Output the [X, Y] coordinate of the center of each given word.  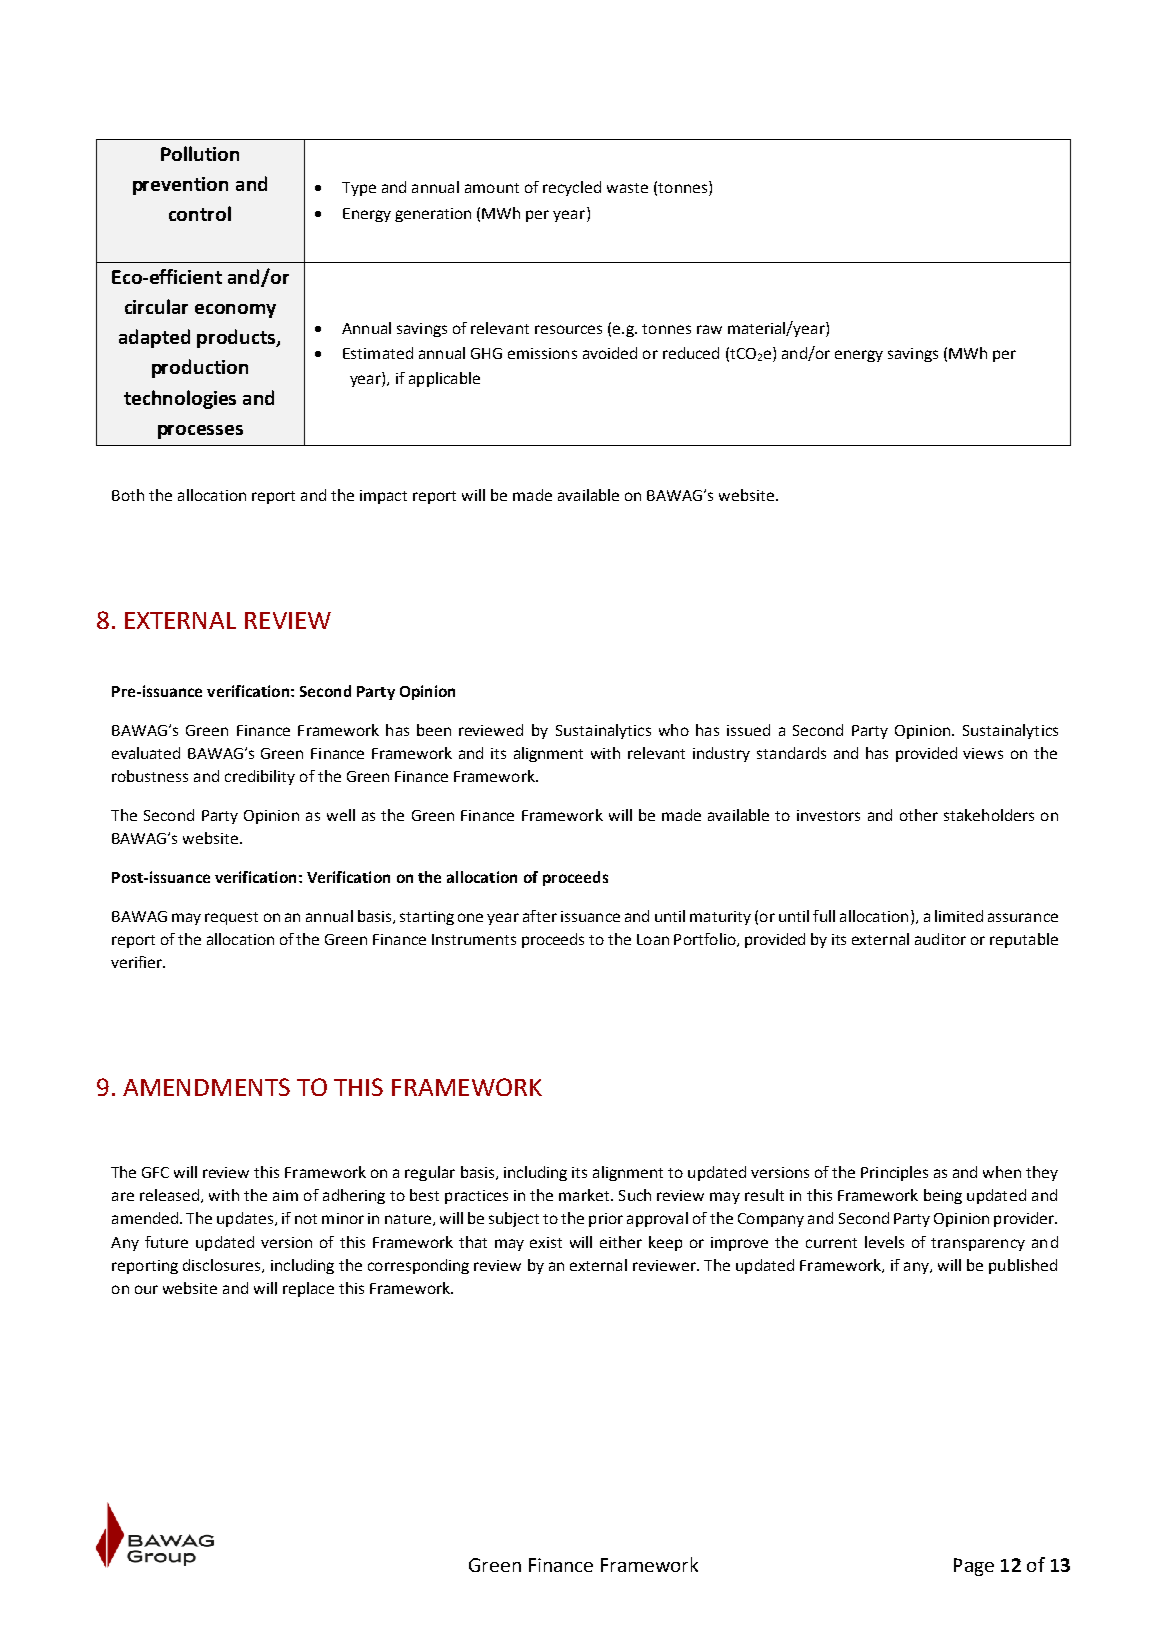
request [231, 918]
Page [974, 1567]
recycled [572, 188]
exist [546, 1242]
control [200, 213]
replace [308, 1289]
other [919, 815]
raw [709, 329]
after [540, 916]
